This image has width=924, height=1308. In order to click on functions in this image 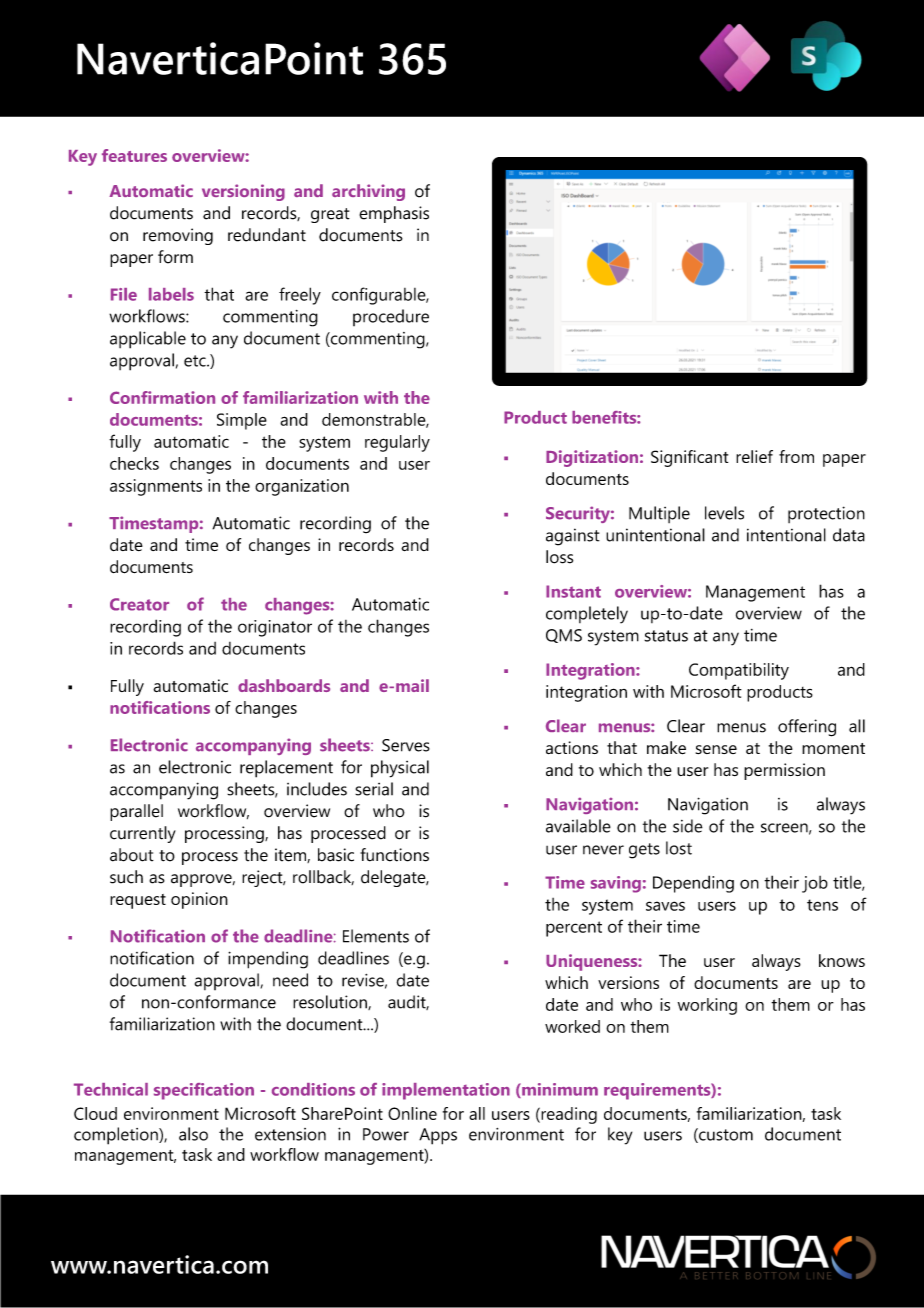, I will do `click(394, 855)`.
